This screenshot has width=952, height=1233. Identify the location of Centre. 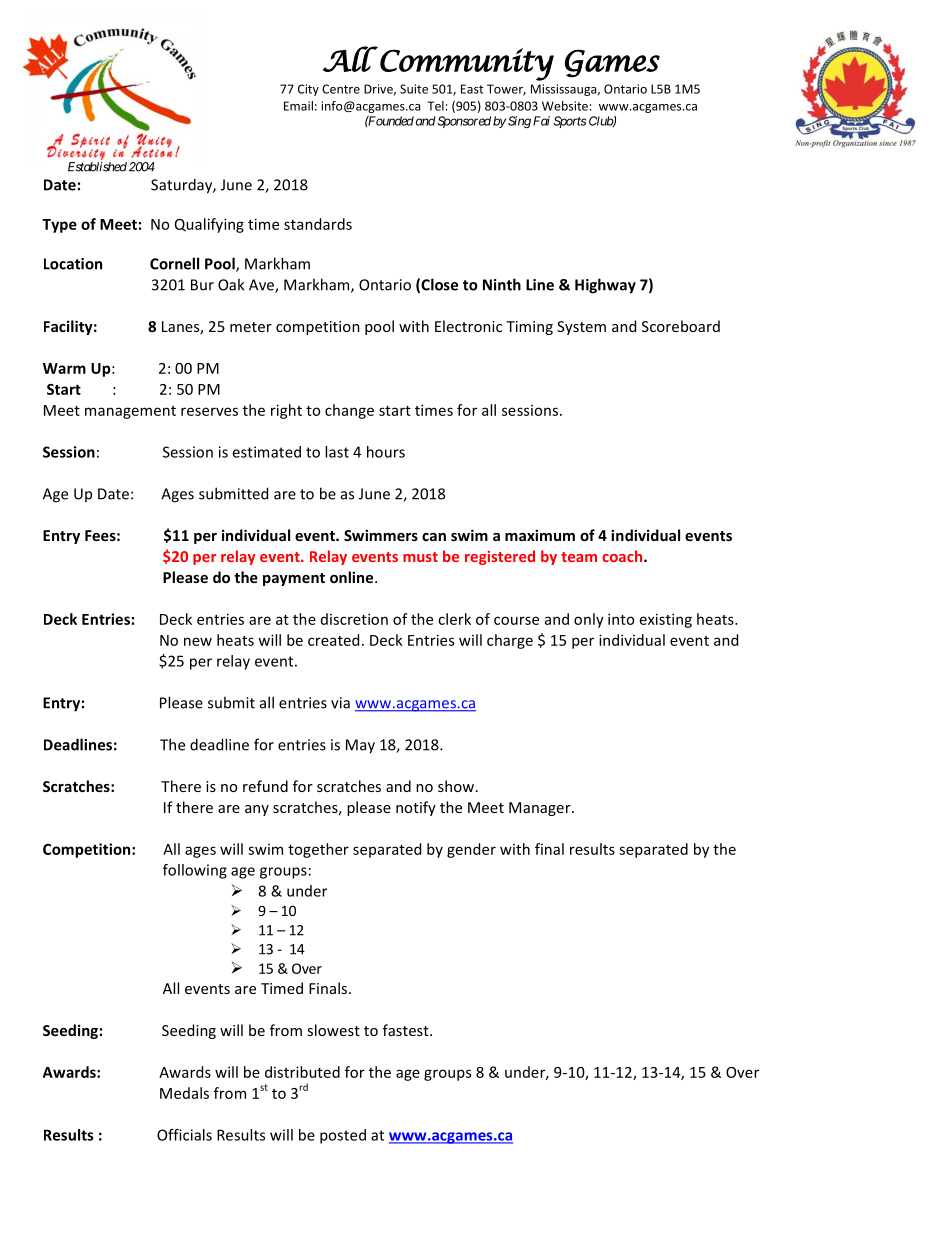
(341, 89).
